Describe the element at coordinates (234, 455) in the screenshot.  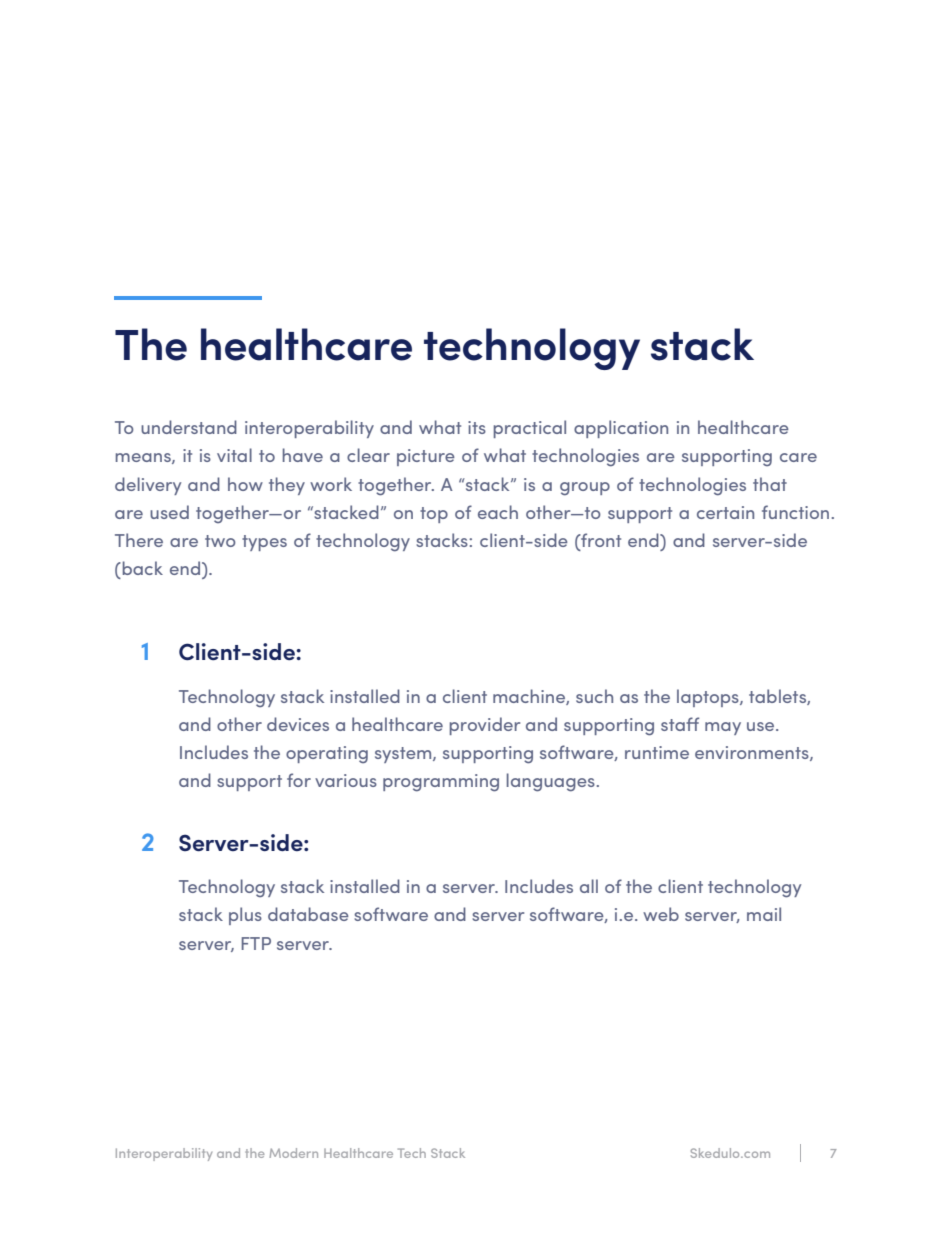
I see `vital` at that location.
